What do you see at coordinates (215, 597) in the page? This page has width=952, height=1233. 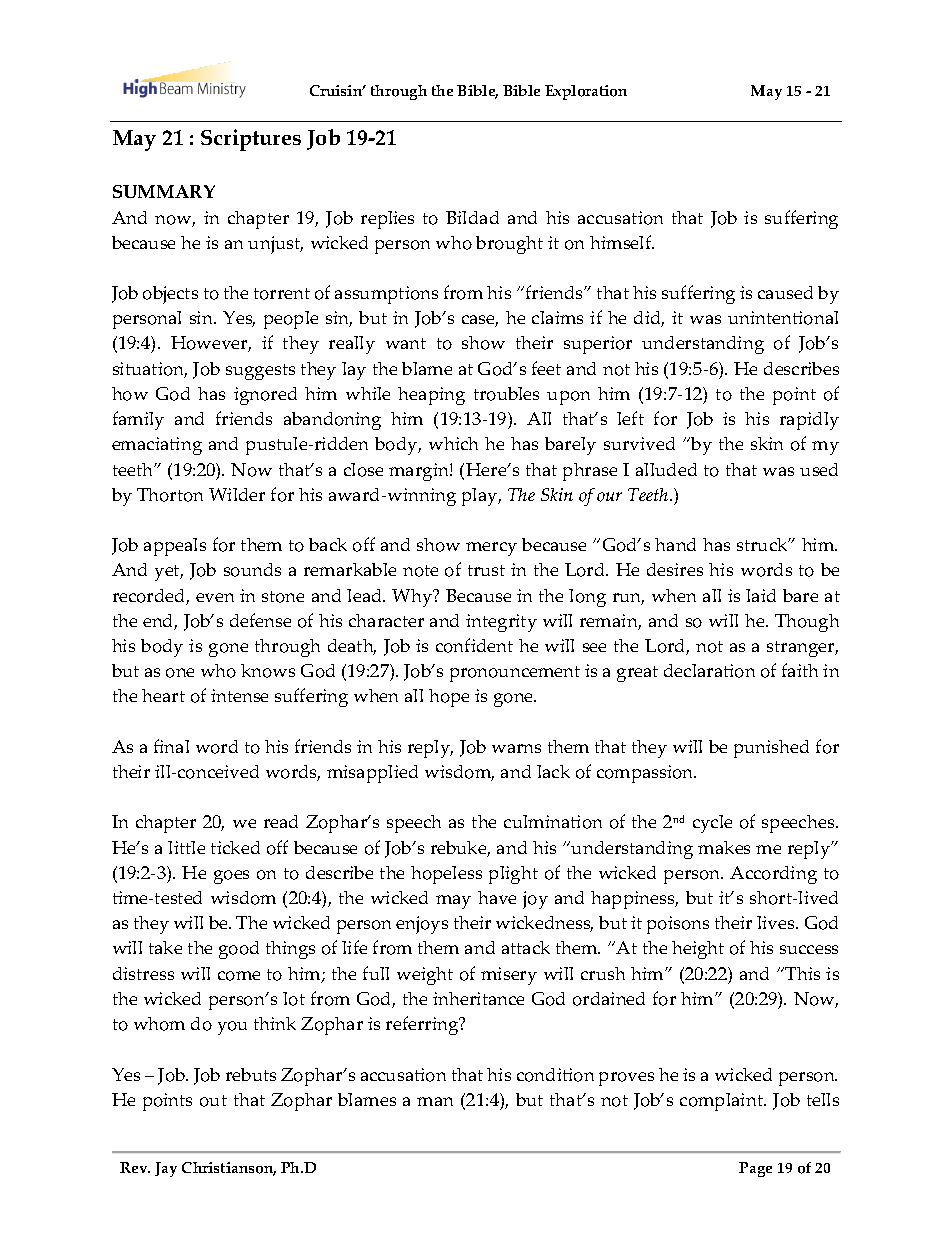 I see `even` at bounding box center [215, 597].
